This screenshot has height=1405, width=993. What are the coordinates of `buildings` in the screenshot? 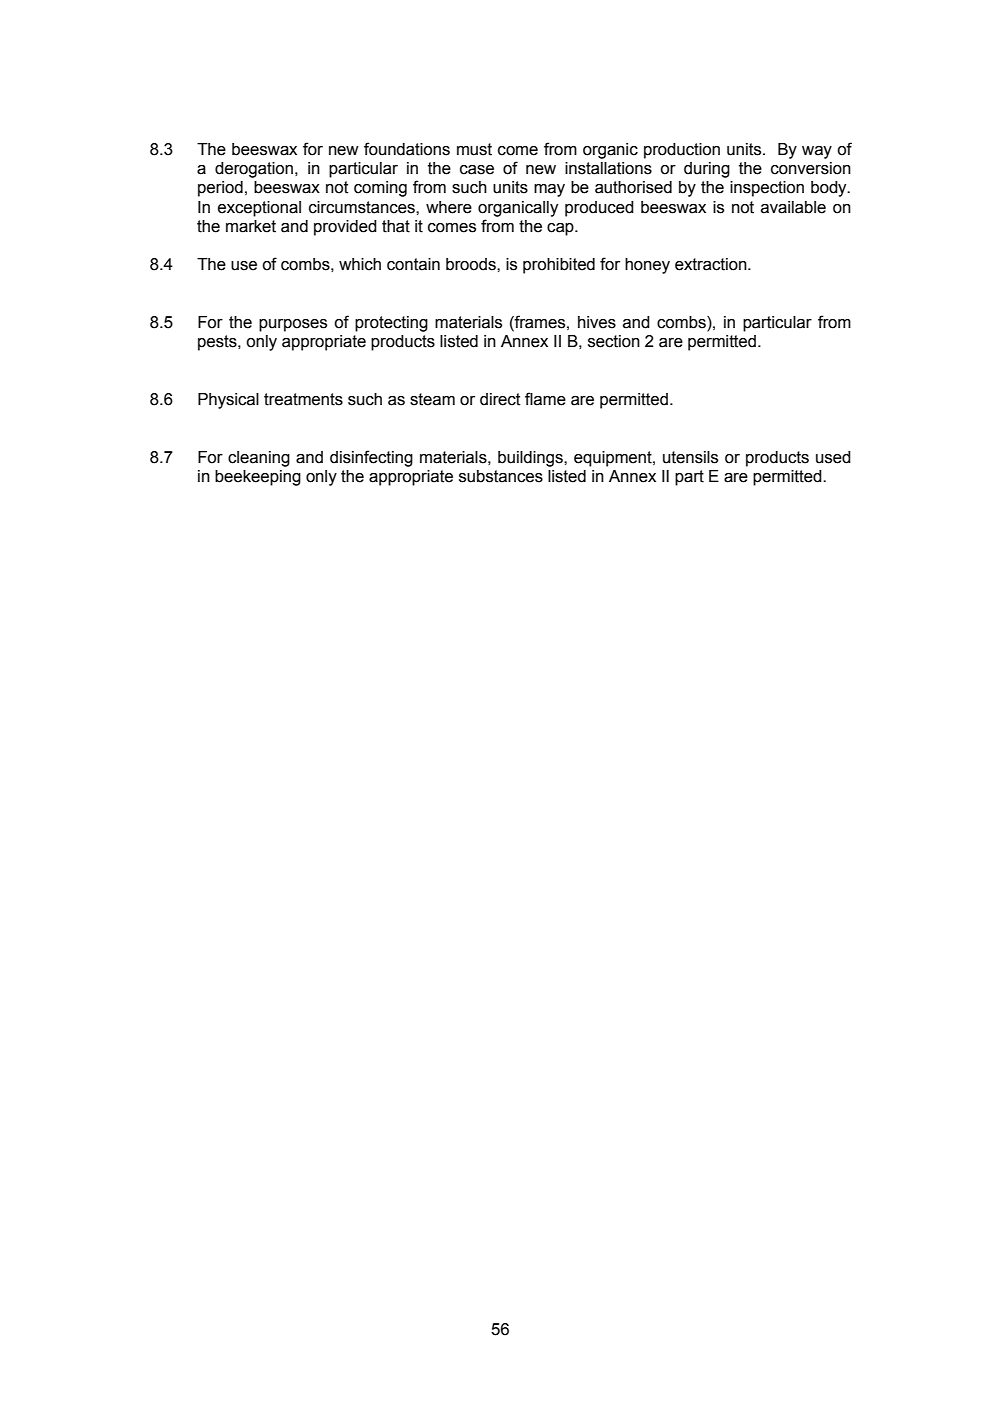 It's located at (531, 459).
